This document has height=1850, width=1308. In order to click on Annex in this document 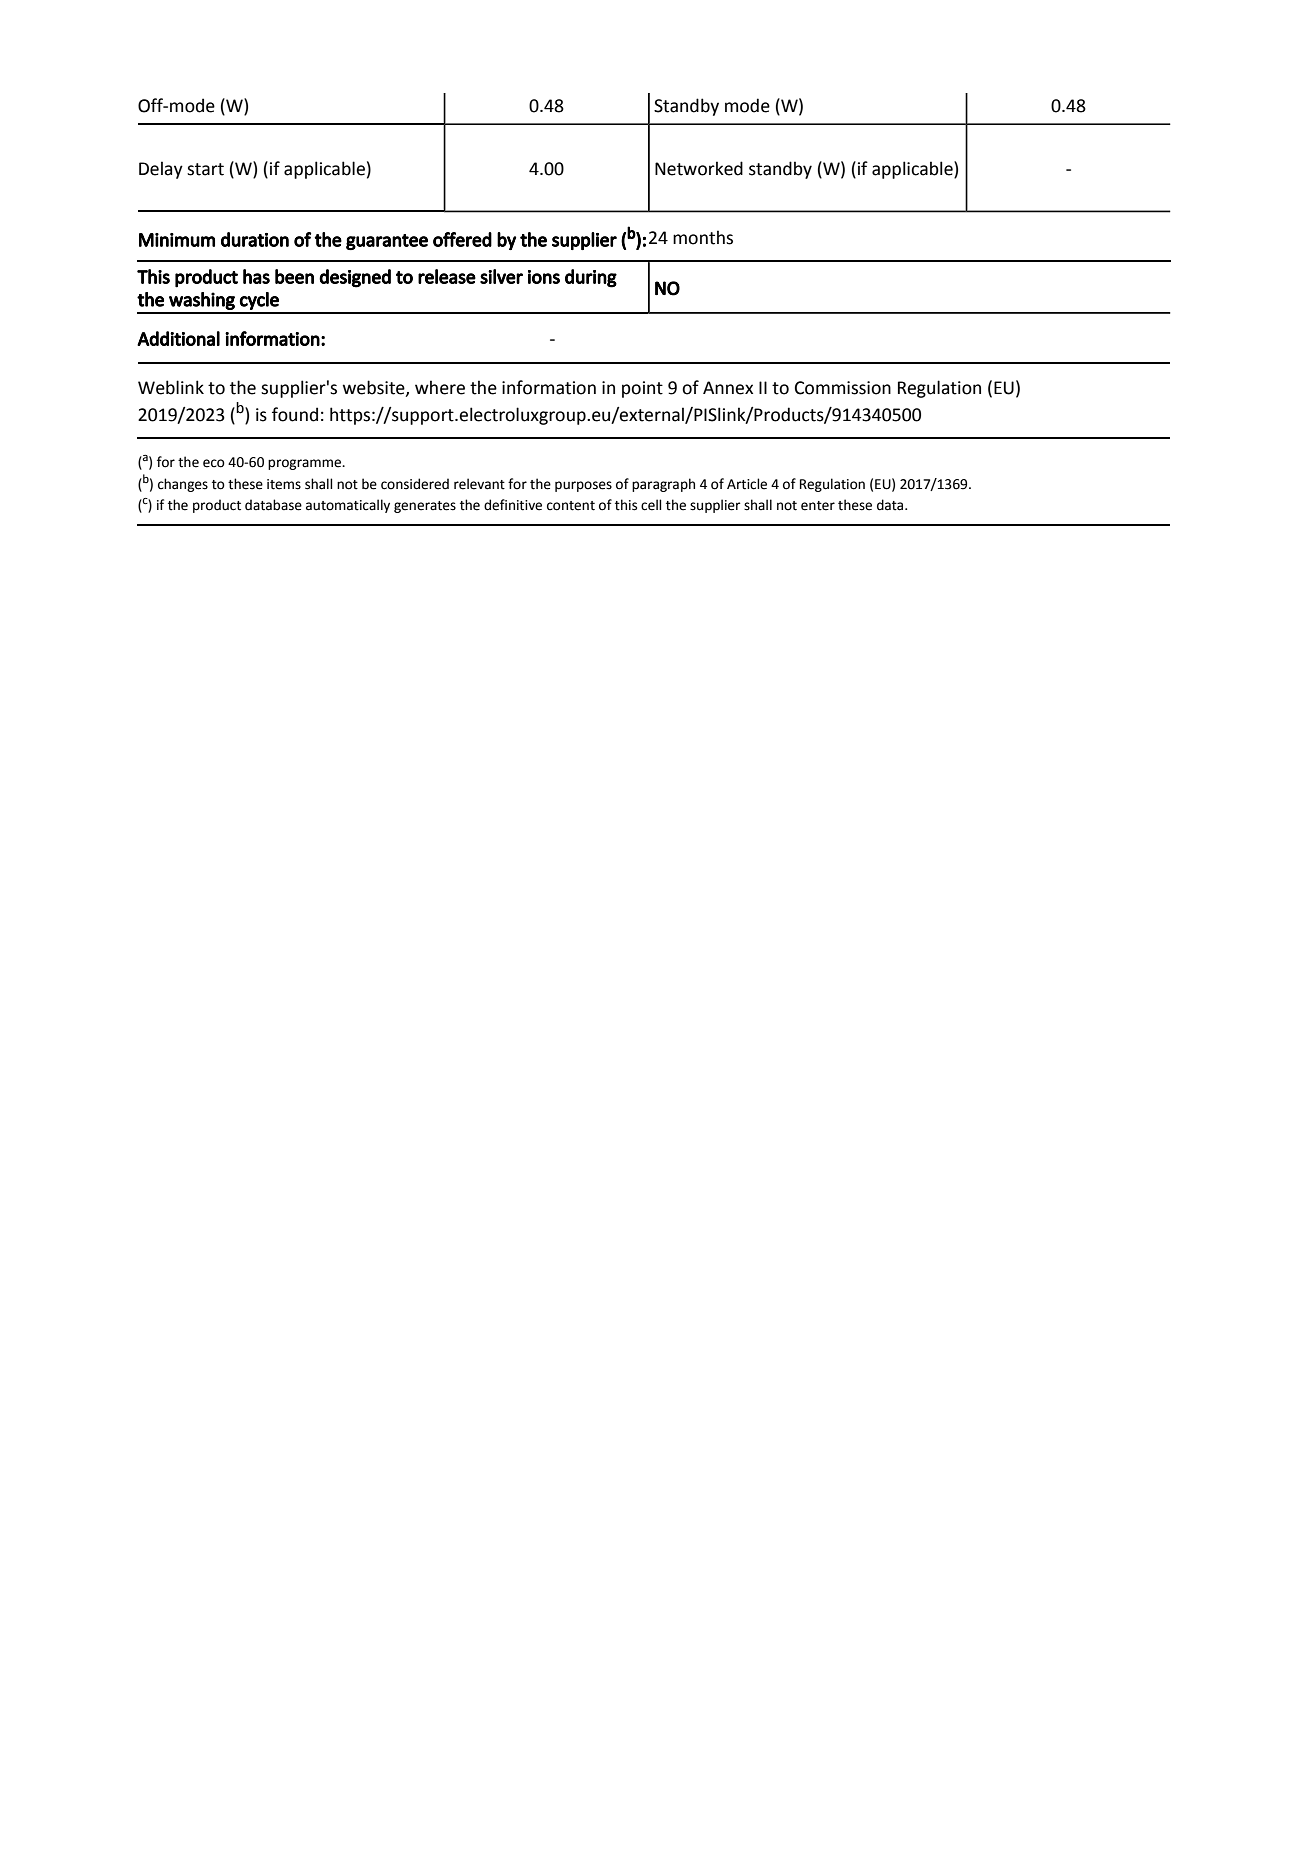, I will do `click(728, 388)`.
